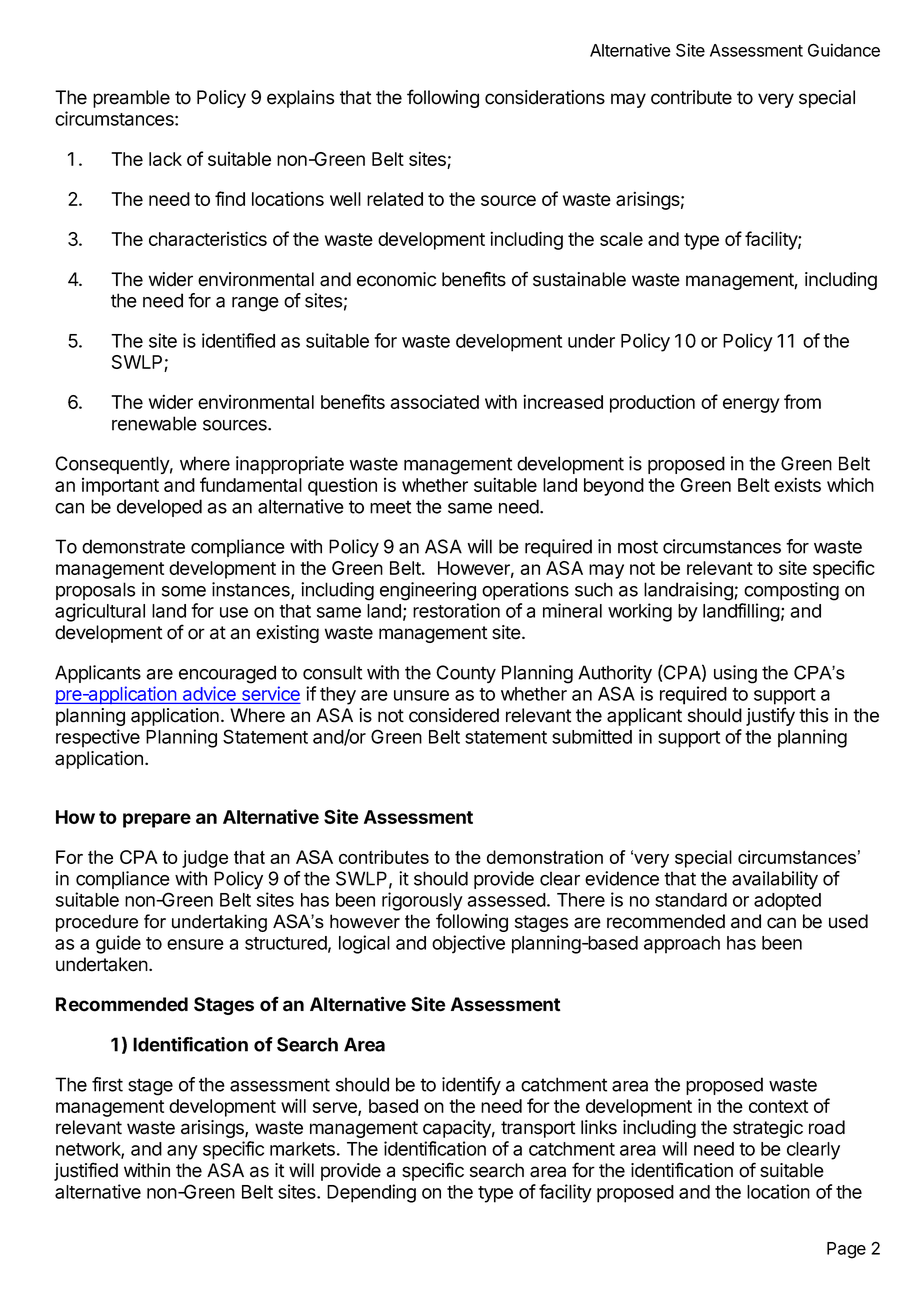 The height and width of the screenshot is (1308, 924). Describe the element at coordinates (787, 902) in the screenshot. I see `adopted` at that location.
